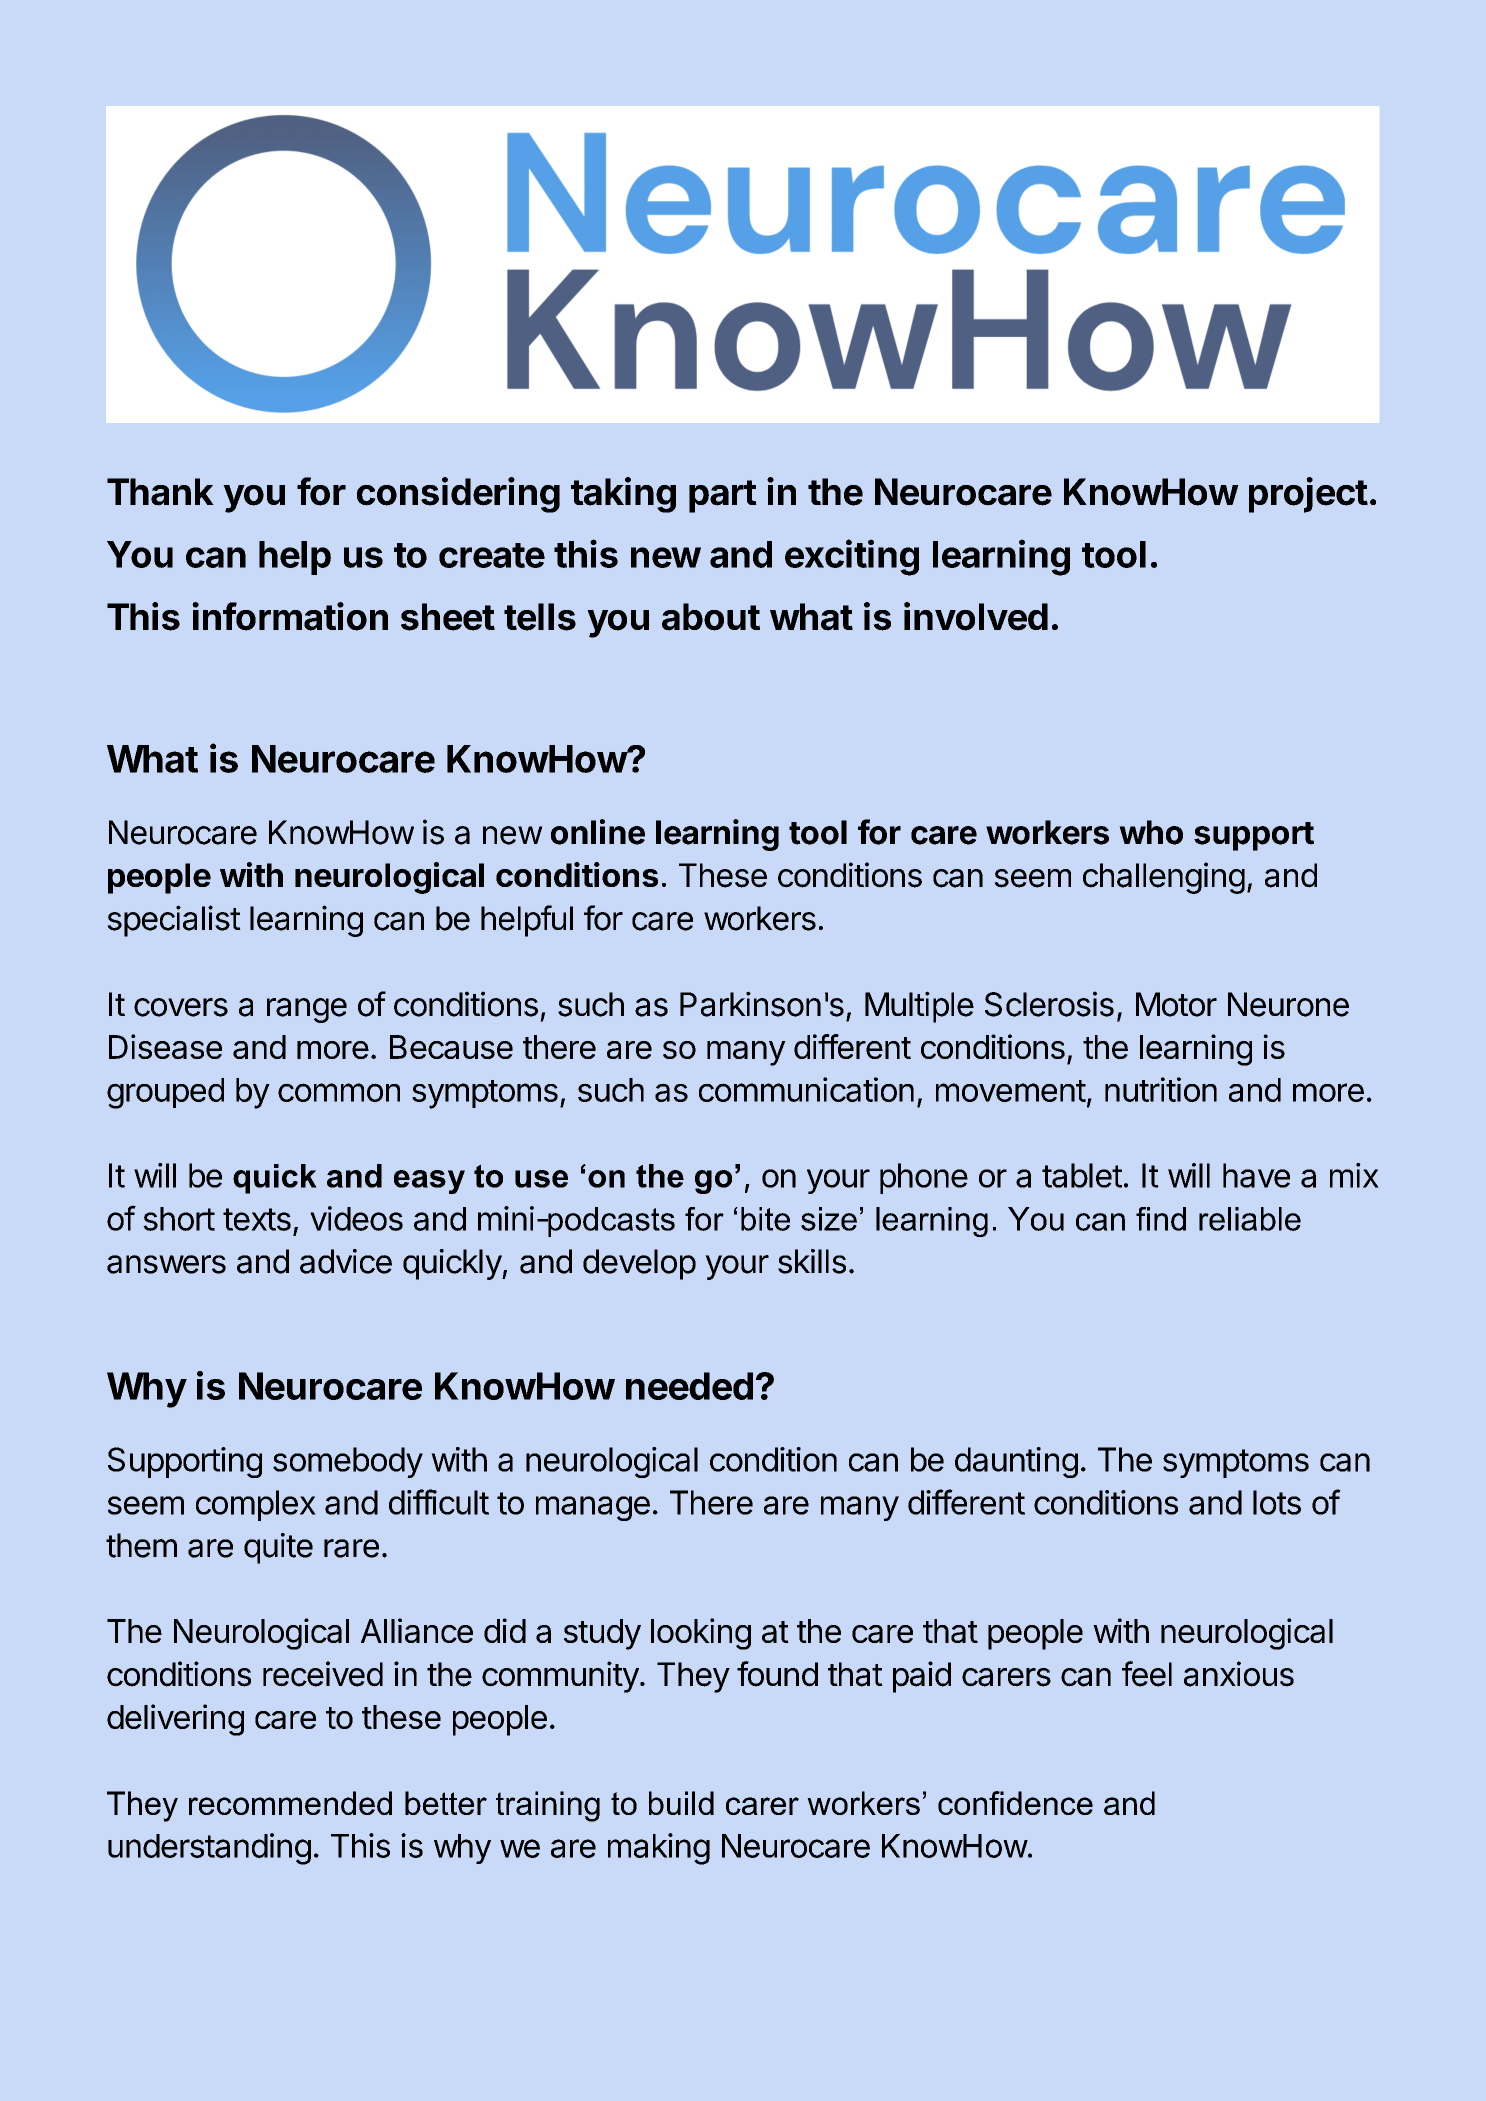  I want to click on project, so click(1308, 495).
